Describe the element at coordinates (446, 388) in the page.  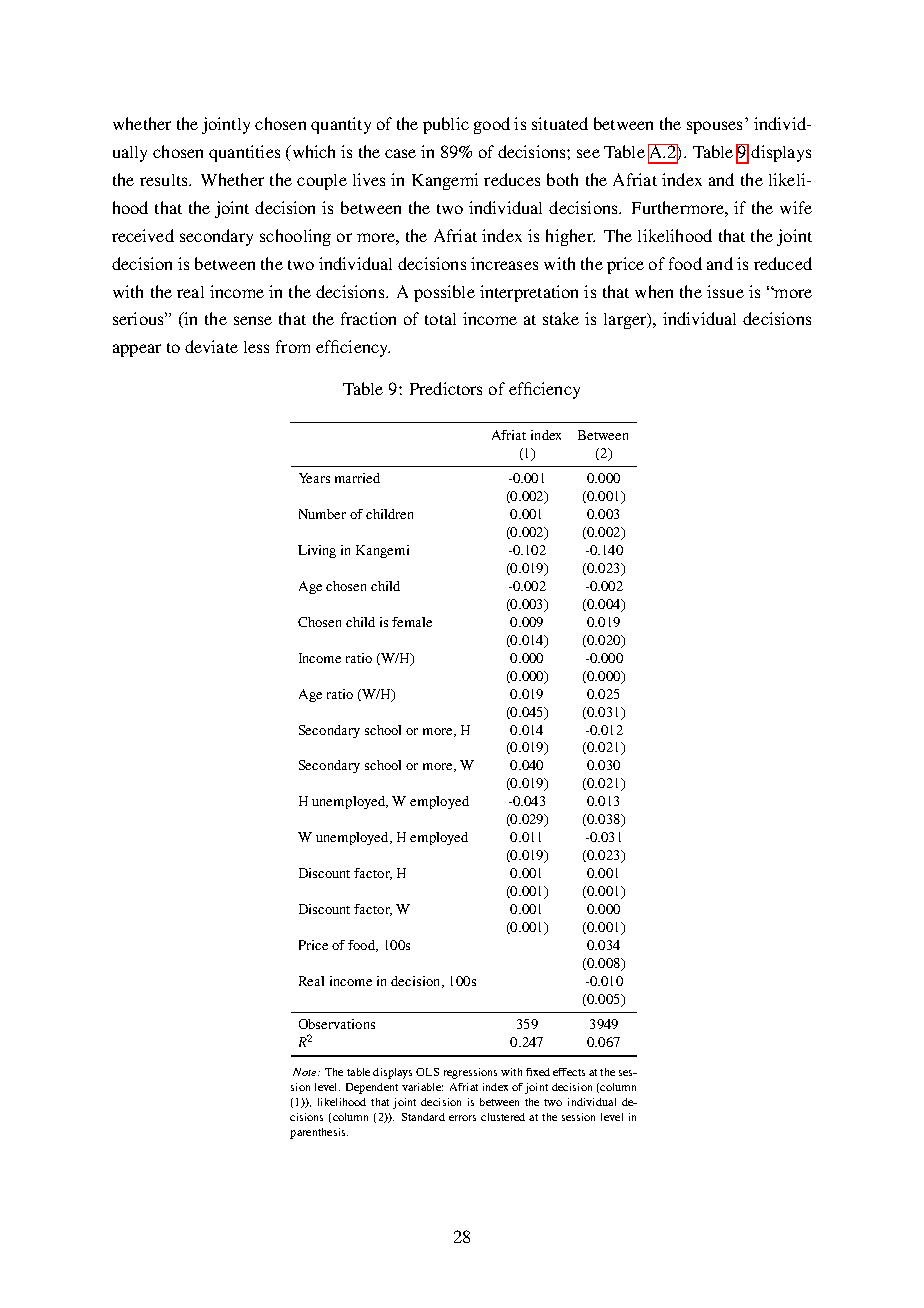
I see `Predictors` at that location.
